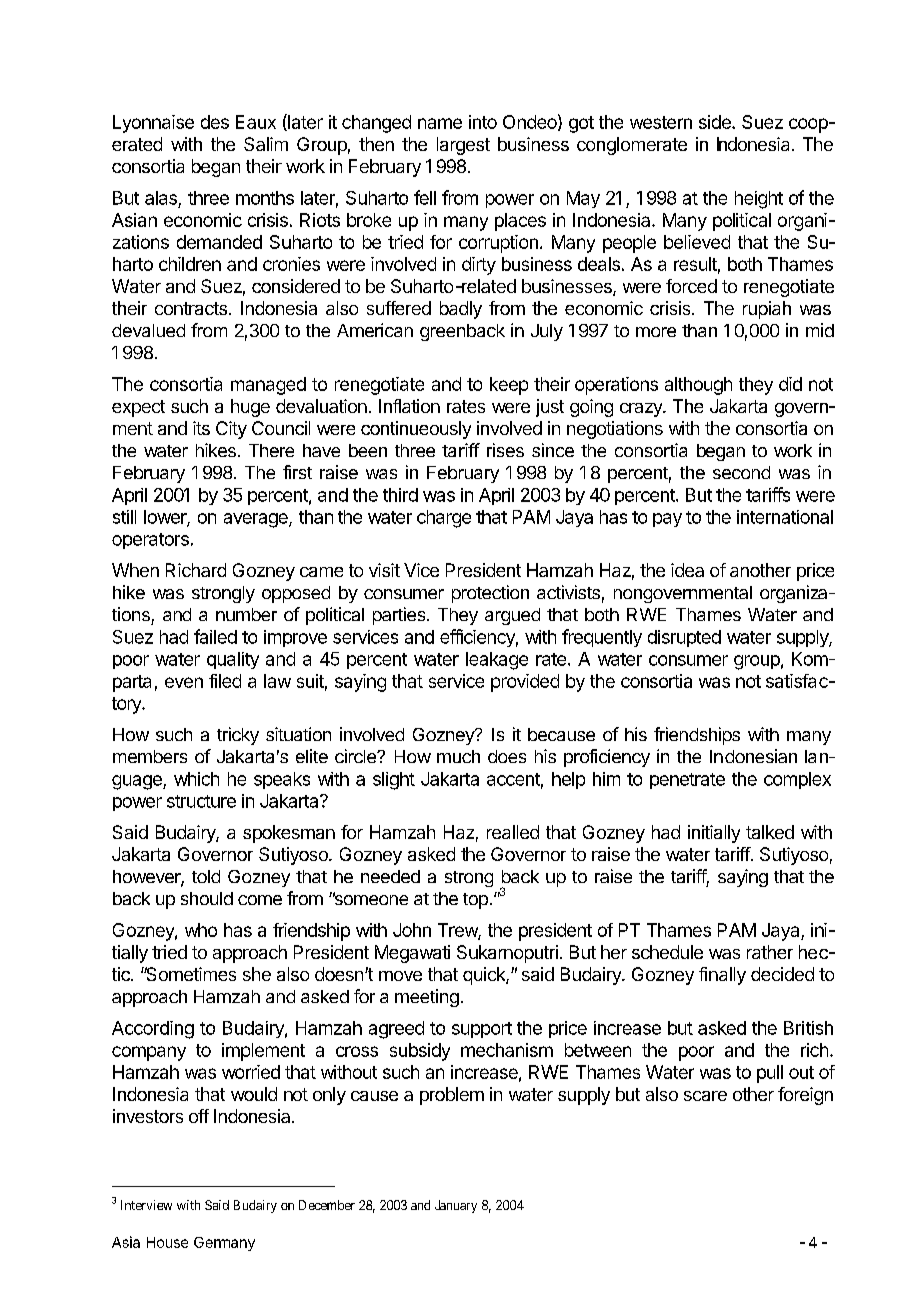 The image size is (924, 1307). Describe the element at coordinates (456, 1206) in the screenshot. I see `January` at that location.
